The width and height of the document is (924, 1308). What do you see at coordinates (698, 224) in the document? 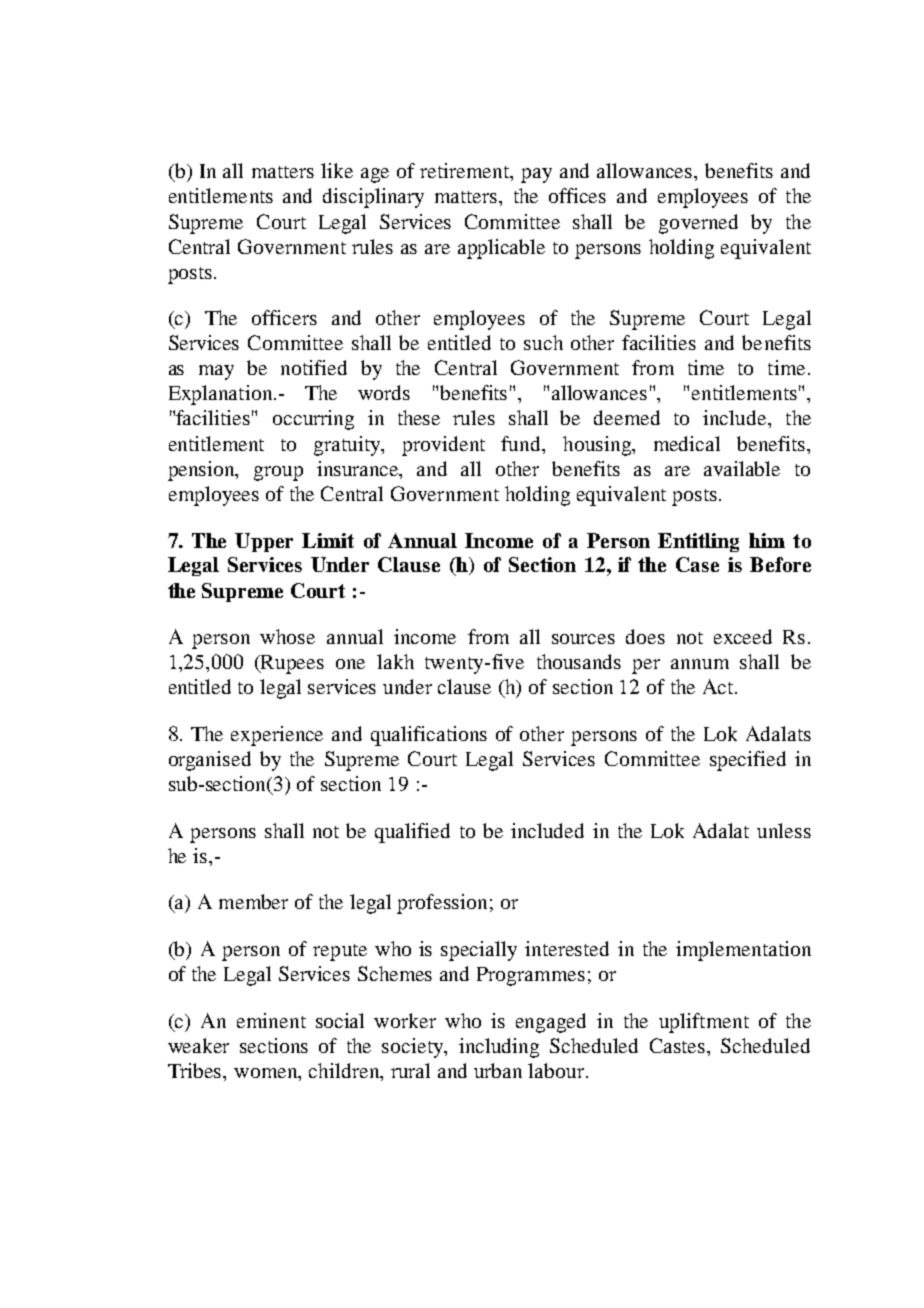
I see `governed` at bounding box center [698, 224].
